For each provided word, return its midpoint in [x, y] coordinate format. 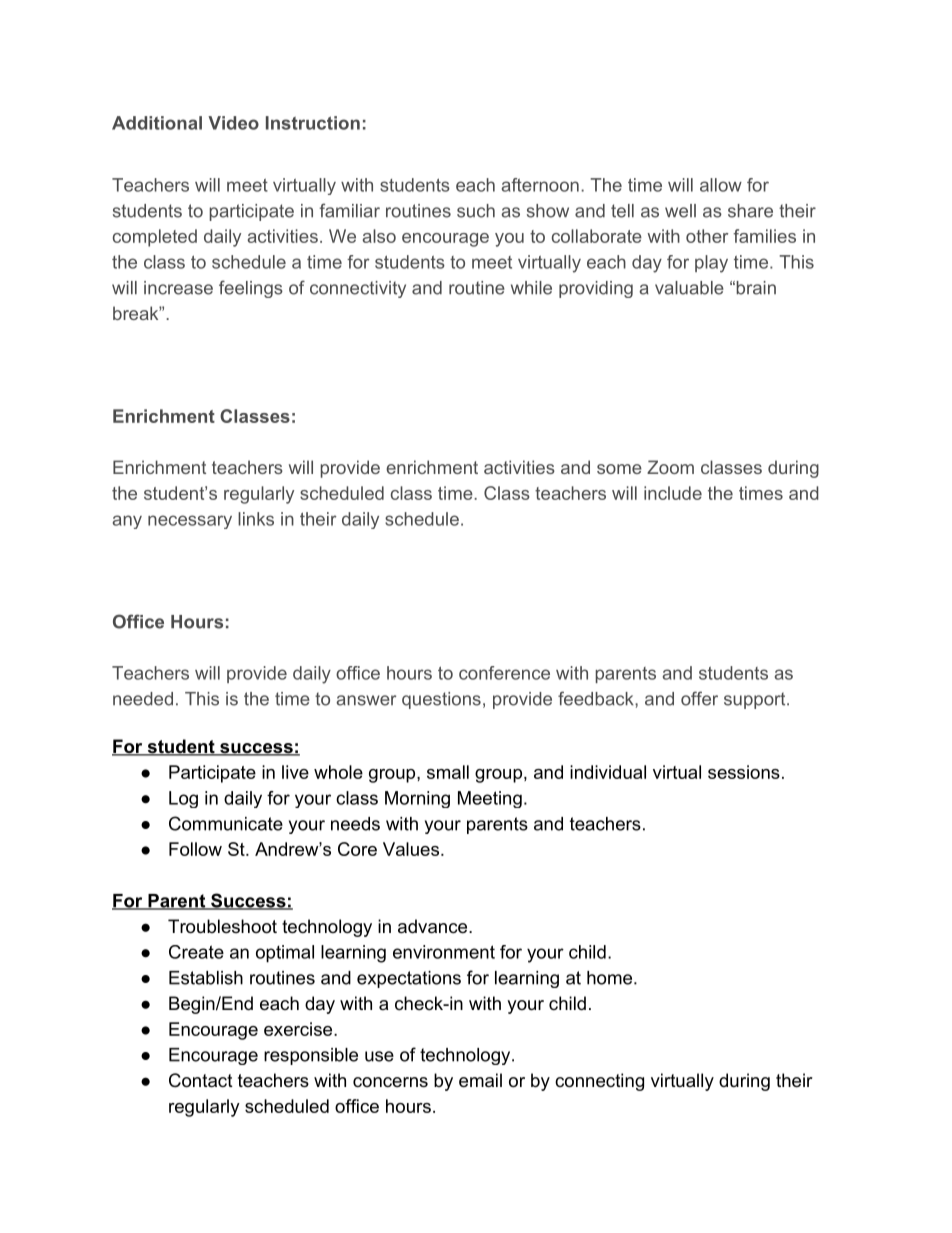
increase [178, 288]
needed [143, 699]
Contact [201, 1080]
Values [411, 849]
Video [233, 123]
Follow [195, 849]
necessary [190, 522]
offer [699, 698]
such [476, 211]
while [531, 288]
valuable [689, 288]
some [619, 469]
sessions [744, 772]
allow [721, 185]
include [673, 493]
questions [441, 700]
